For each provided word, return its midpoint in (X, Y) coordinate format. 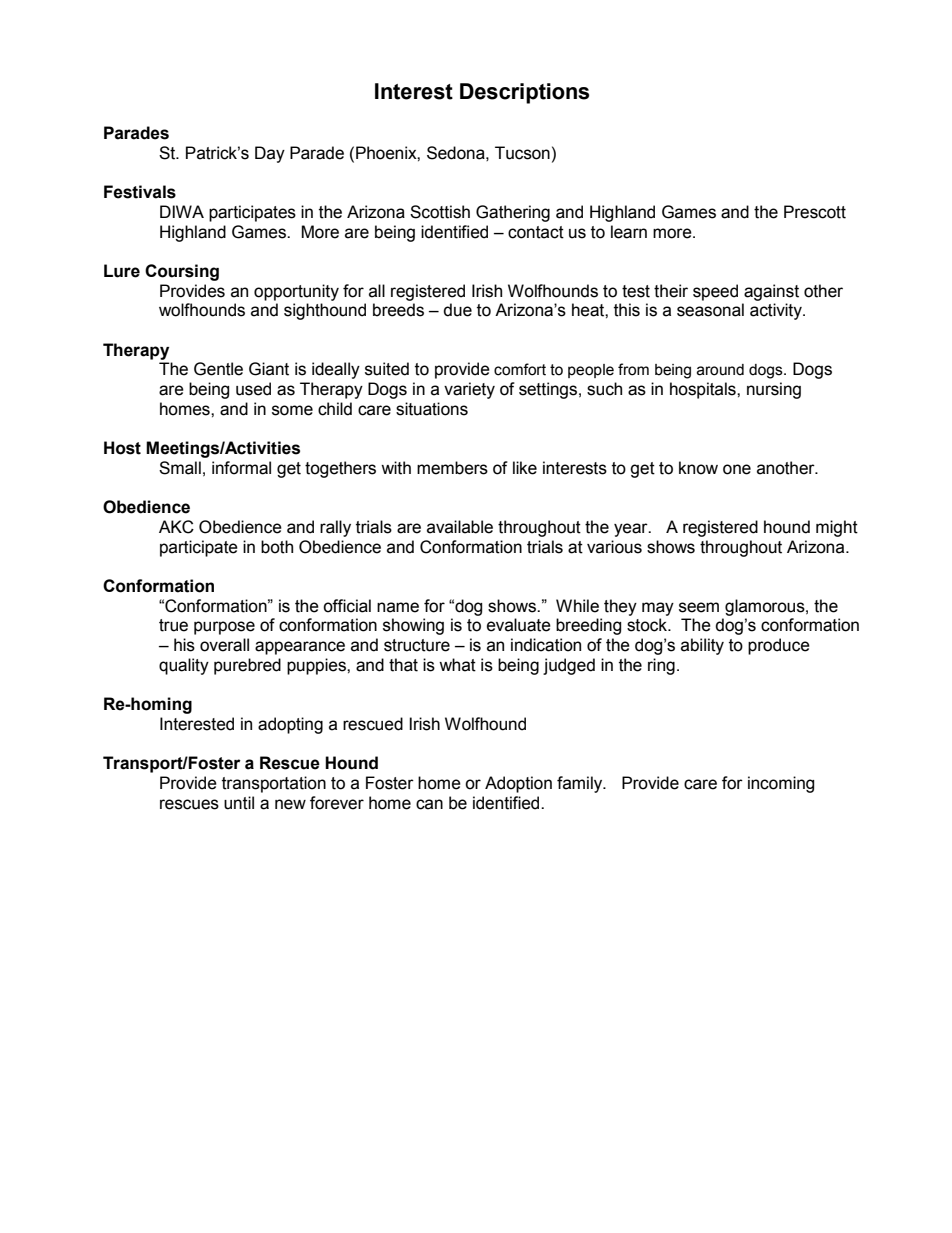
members (452, 468)
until (239, 803)
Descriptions (524, 93)
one (737, 469)
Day (270, 154)
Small (180, 468)
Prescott (815, 212)
